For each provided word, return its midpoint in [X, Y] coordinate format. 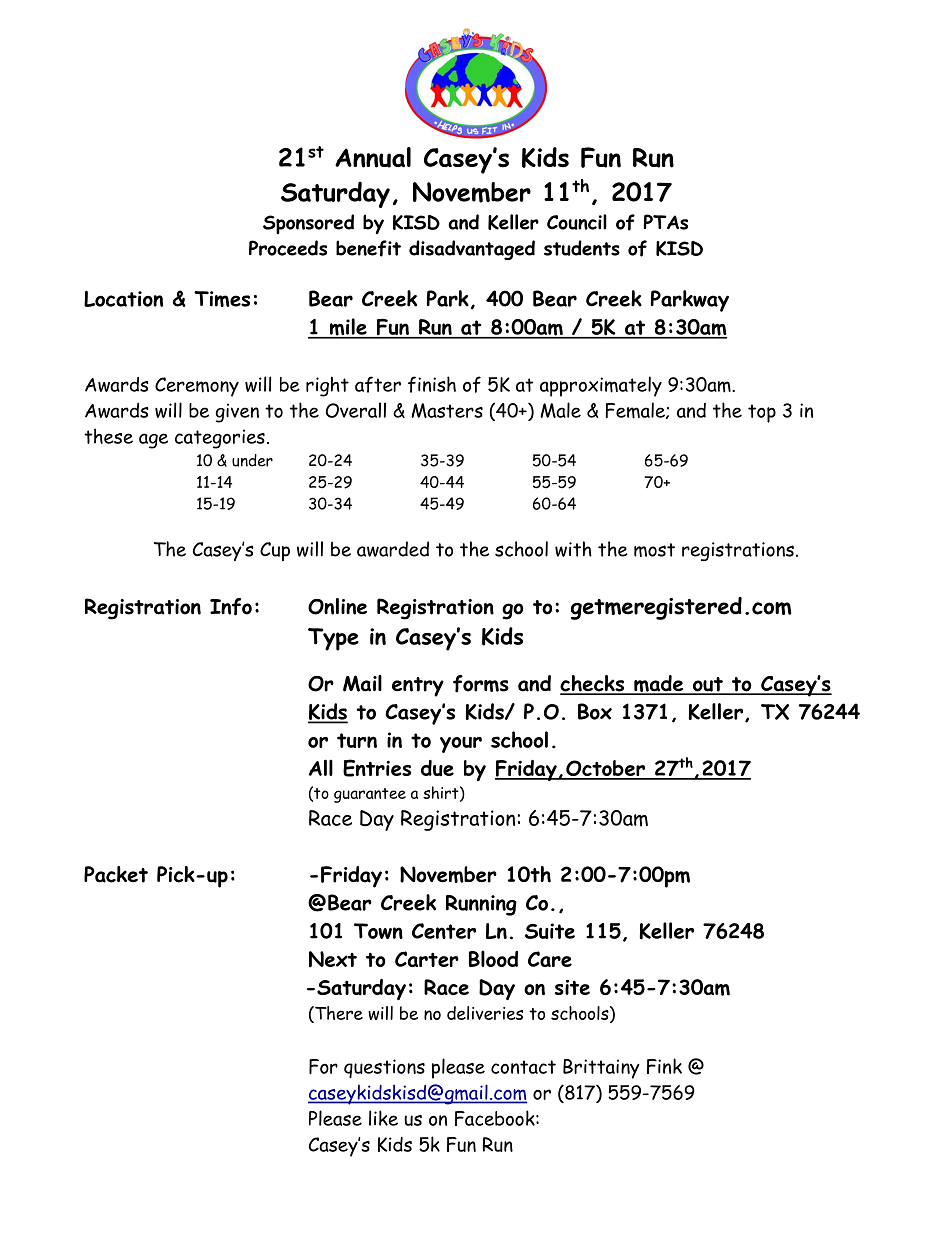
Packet [116, 874]
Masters [447, 410]
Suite [550, 931]
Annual [373, 157]
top [762, 413]
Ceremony [197, 387]
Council [577, 222]
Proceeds [288, 248]
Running [481, 905]
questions [384, 1069]
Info [231, 607]
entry [418, 687]
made [658, 684]
